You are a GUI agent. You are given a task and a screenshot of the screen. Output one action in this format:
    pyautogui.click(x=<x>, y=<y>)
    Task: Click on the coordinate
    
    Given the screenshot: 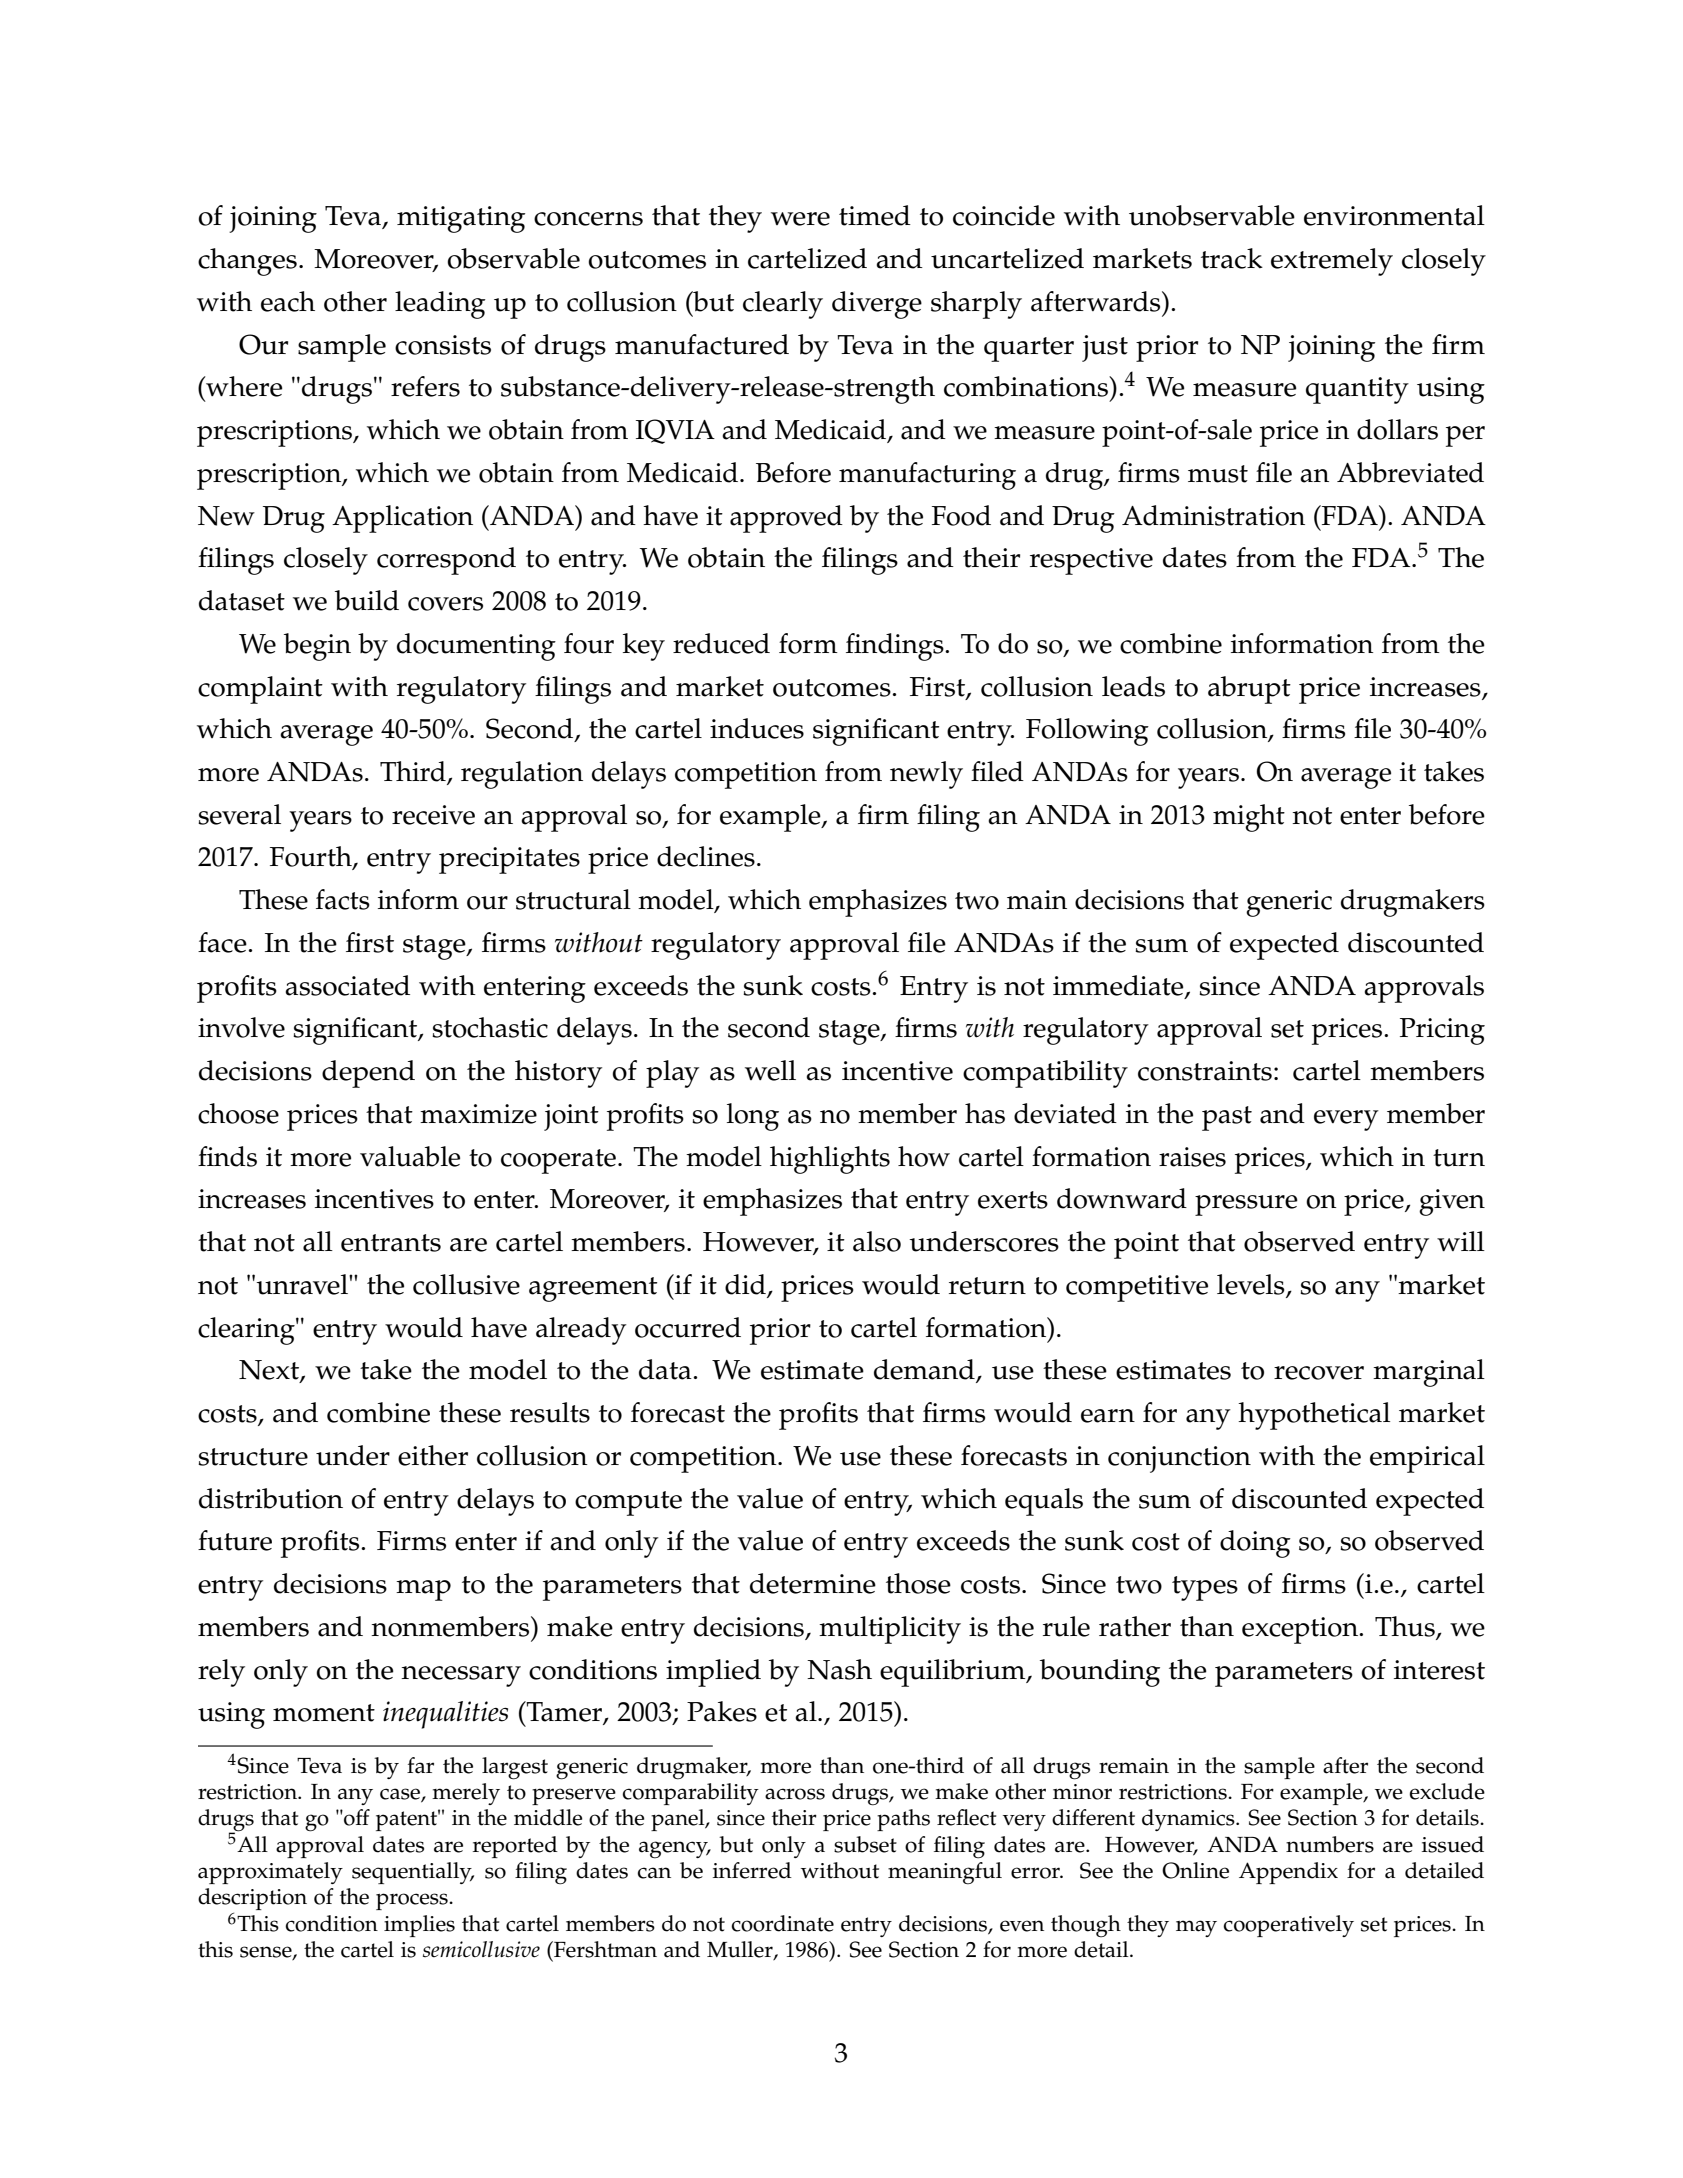 What is the action you would take?
    pyautogui.click(x=782, y=1923)
